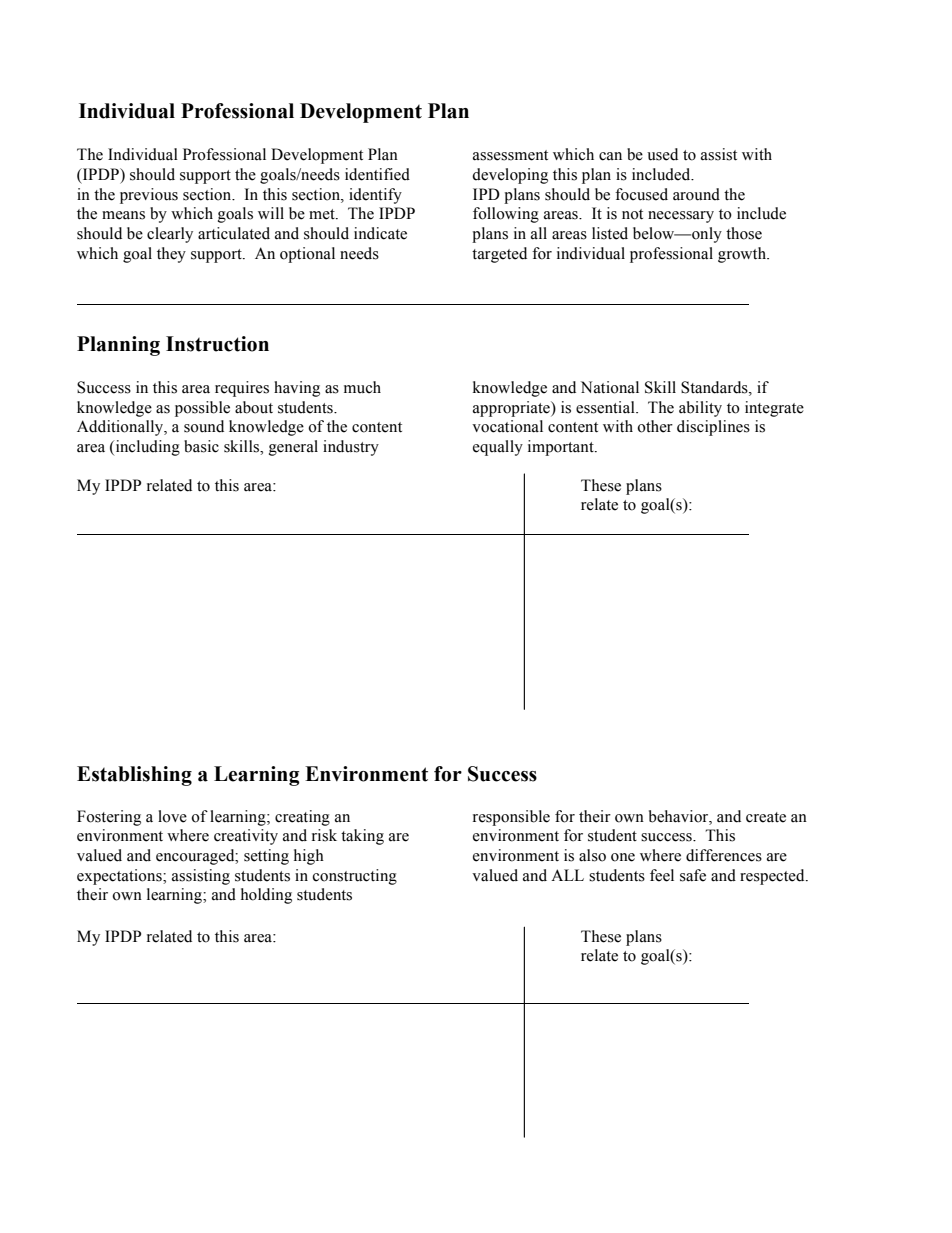  What do you see at coordinates (696, 194) in the screenshot?
I see `around` at bounding box center [696, 194].
